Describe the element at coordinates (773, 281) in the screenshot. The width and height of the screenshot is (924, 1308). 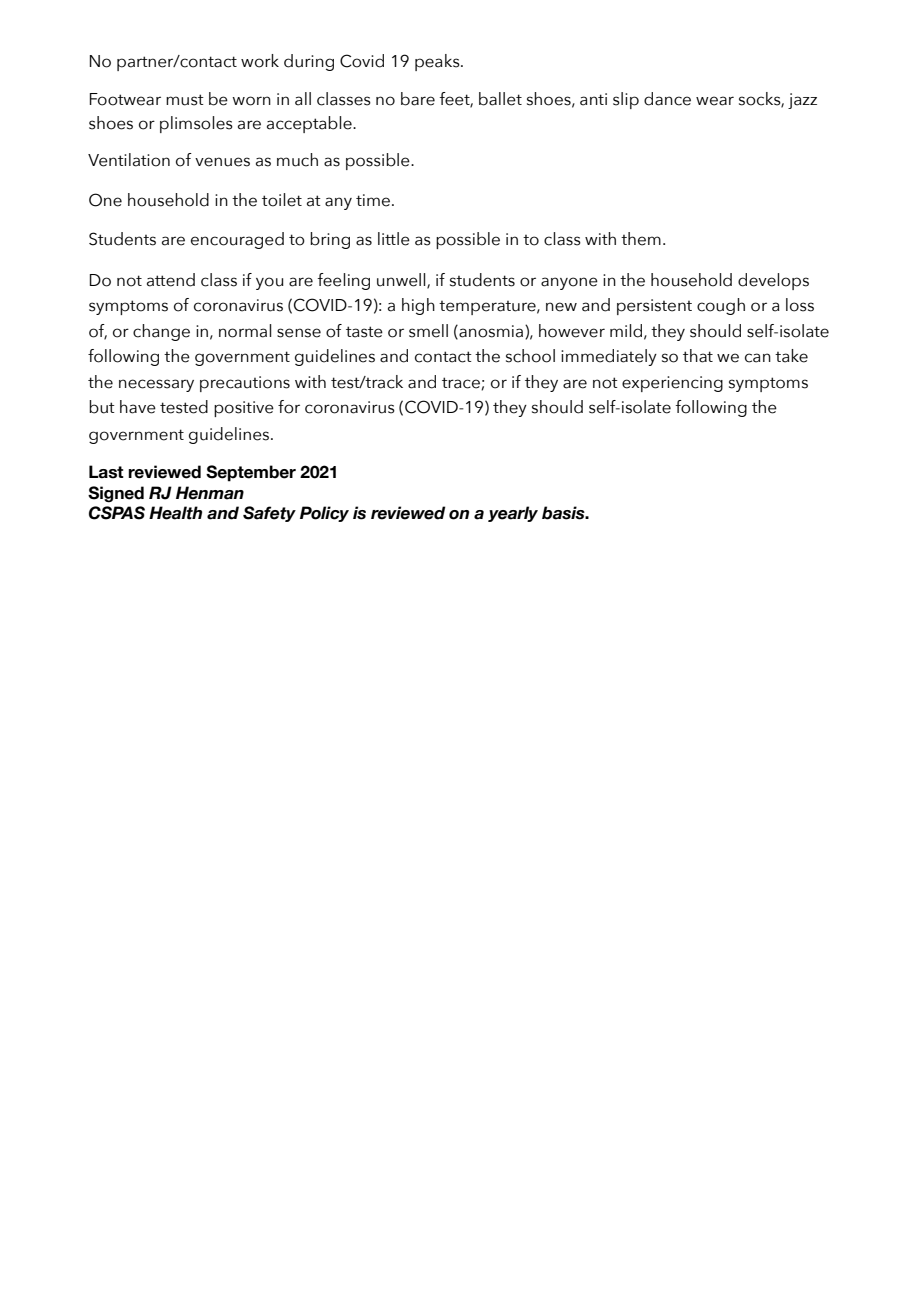
I see `develops` at that location.
